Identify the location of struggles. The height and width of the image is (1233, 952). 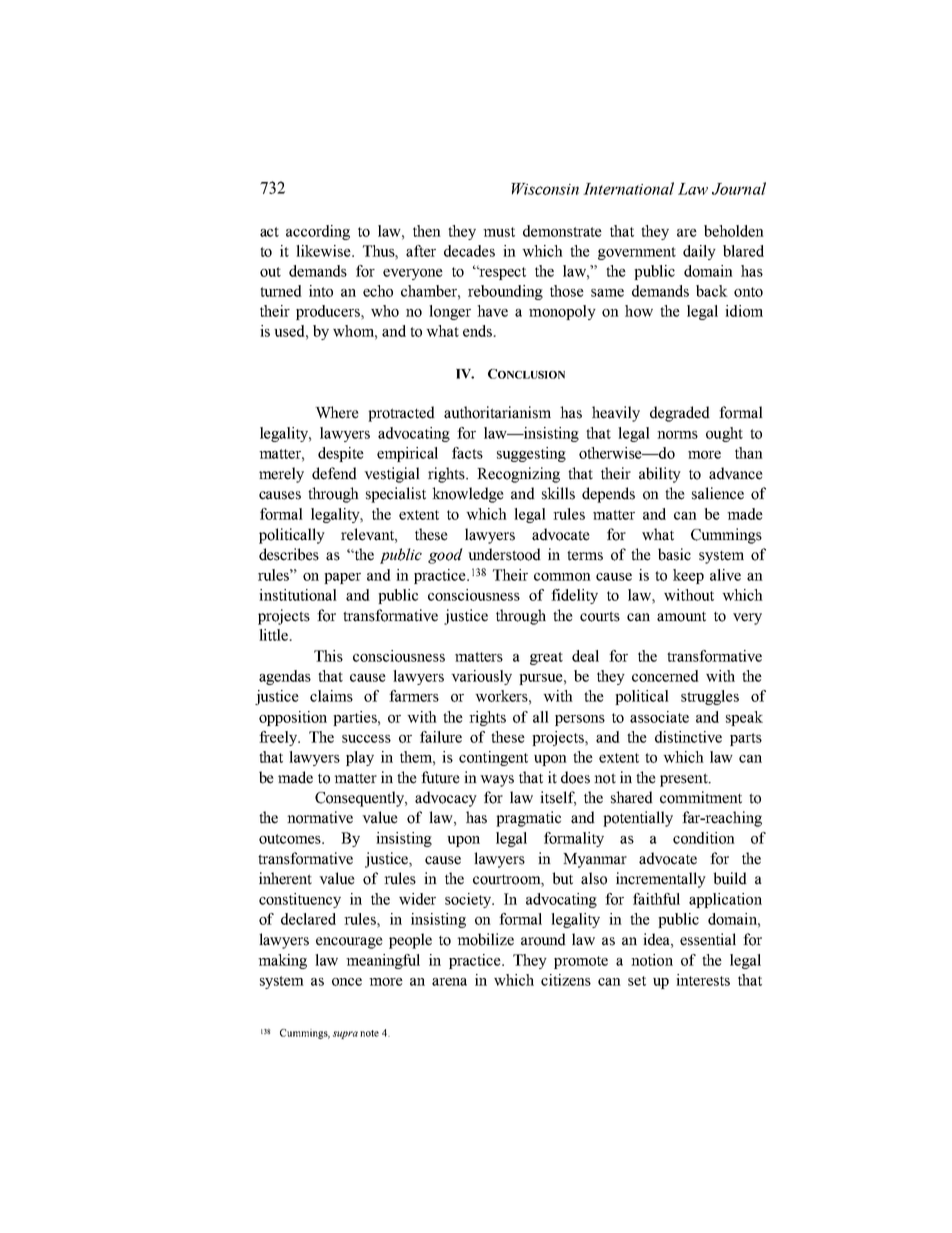
(710, 697).
